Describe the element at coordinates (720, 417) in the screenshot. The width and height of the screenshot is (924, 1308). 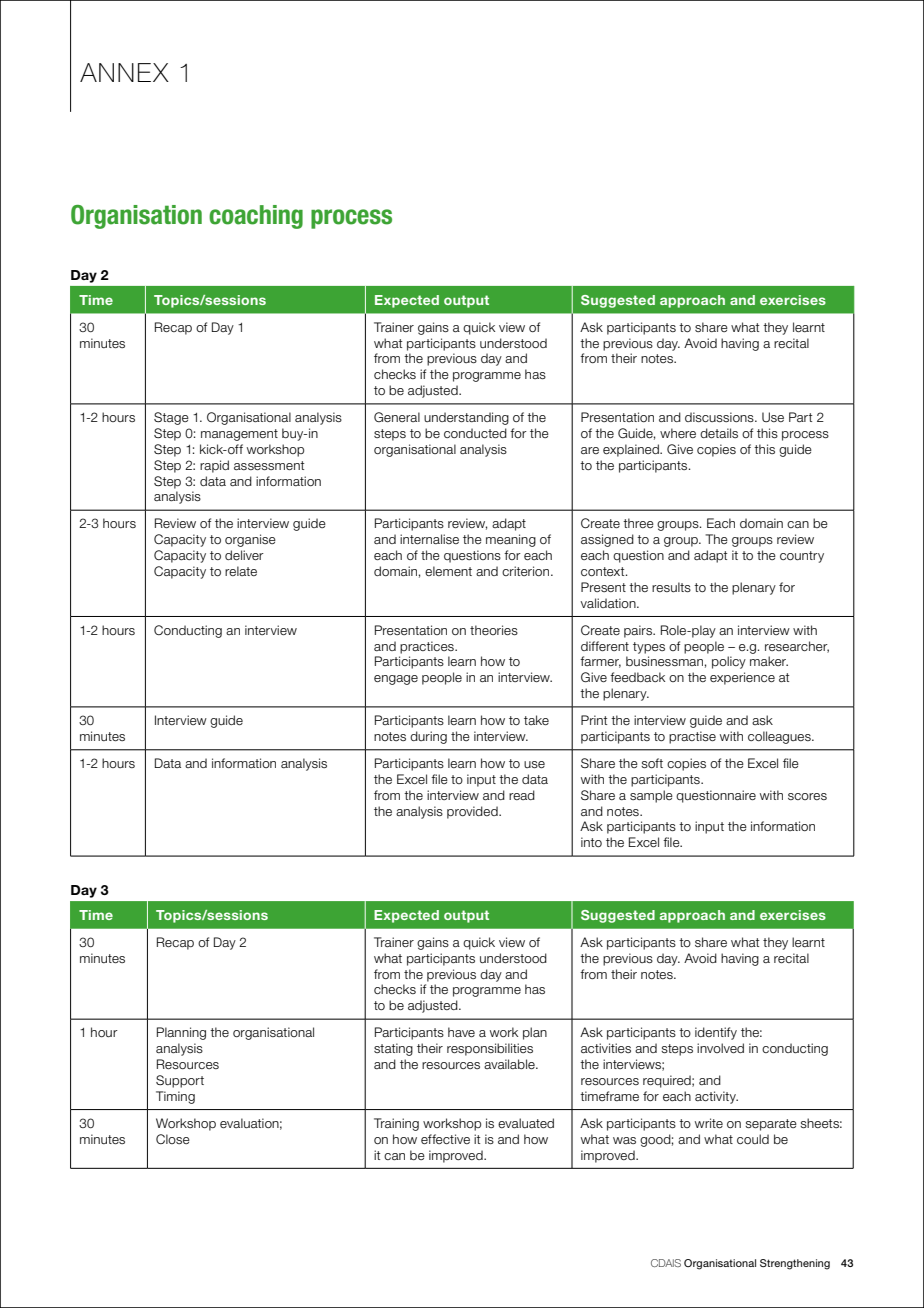
I see `discussions` at that location.
